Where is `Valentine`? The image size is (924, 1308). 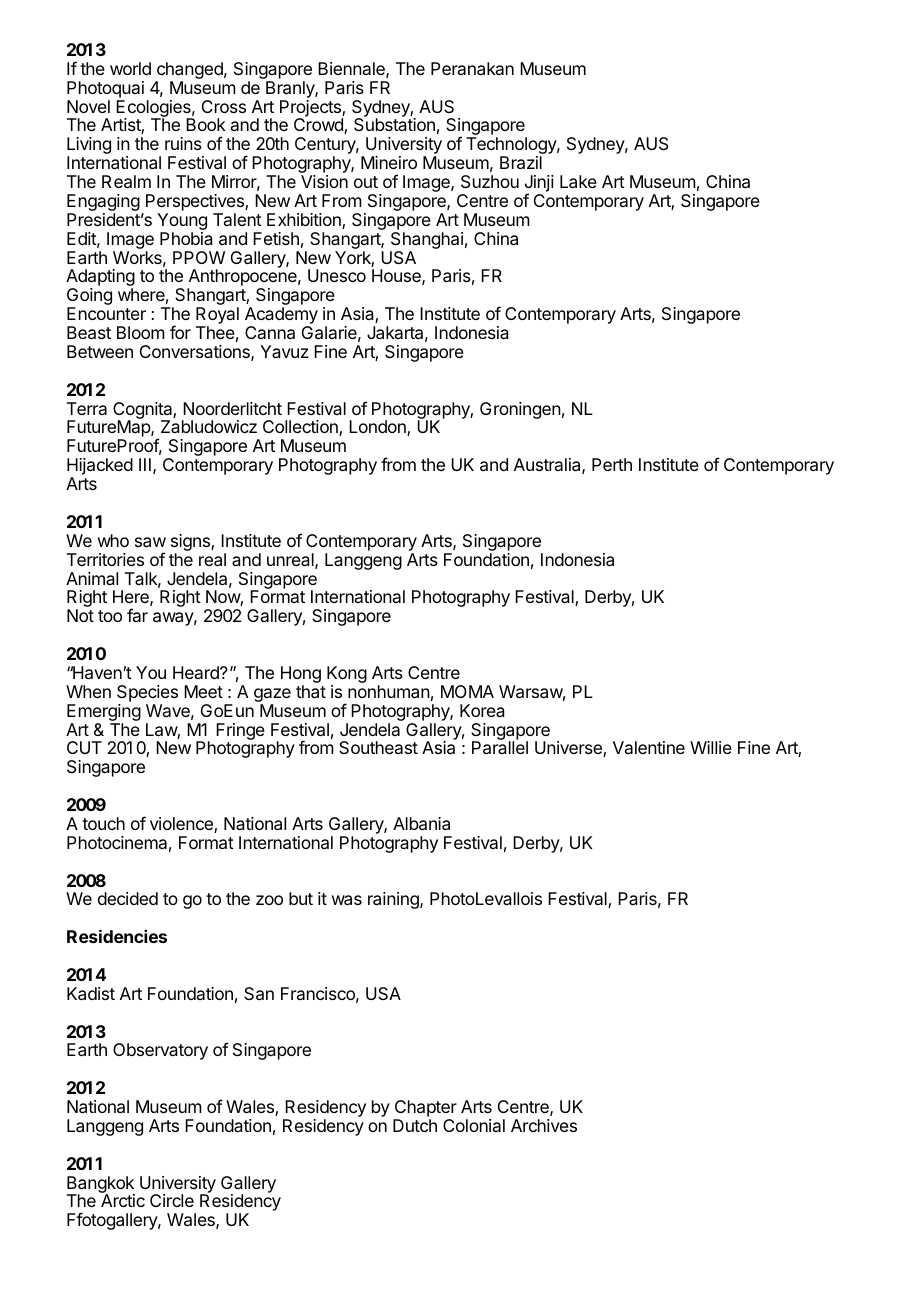 Valentine is located at coordinates (649, 747).
